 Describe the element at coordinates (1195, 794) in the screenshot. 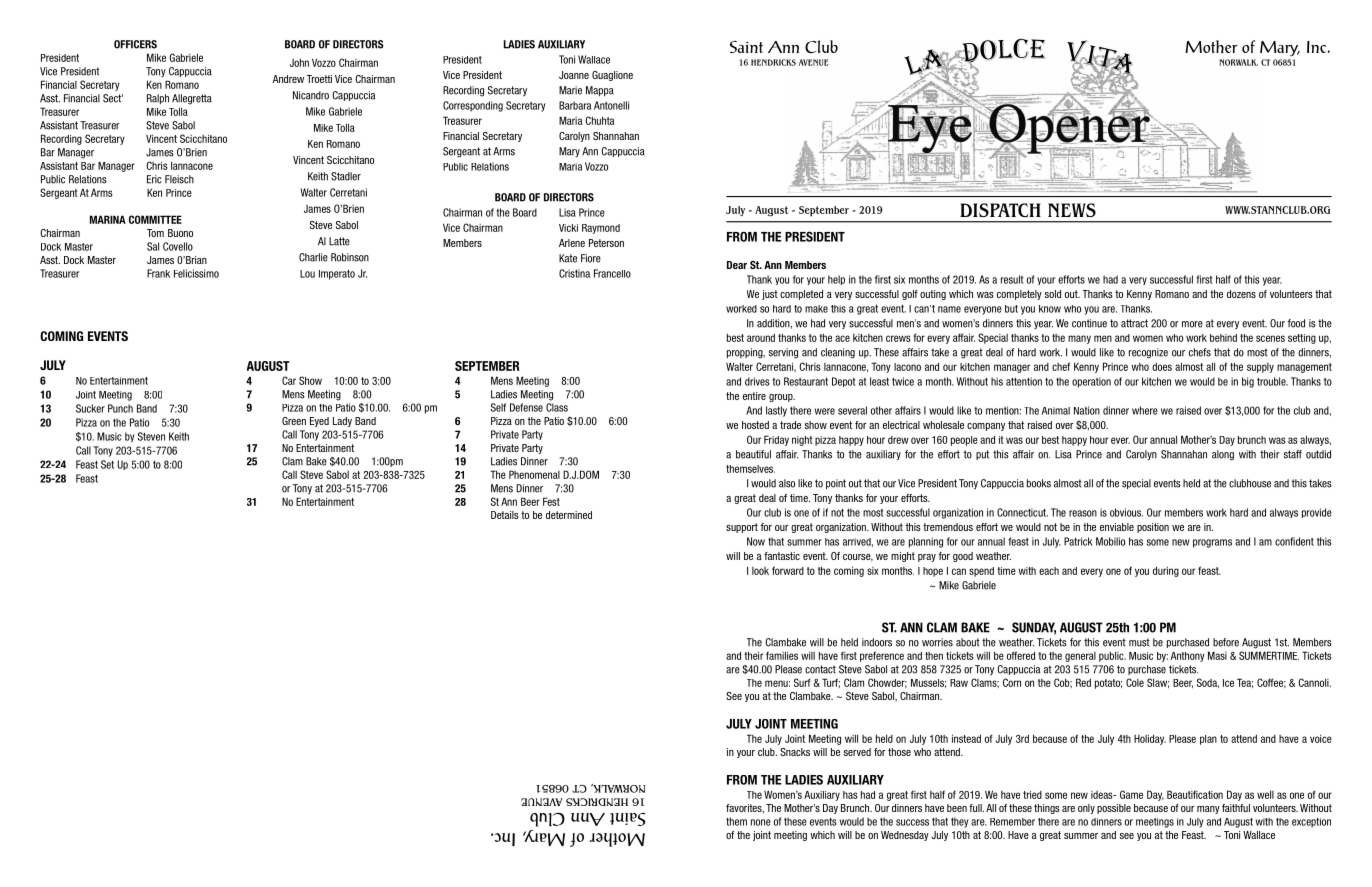

I see `Beautification` at that location.
